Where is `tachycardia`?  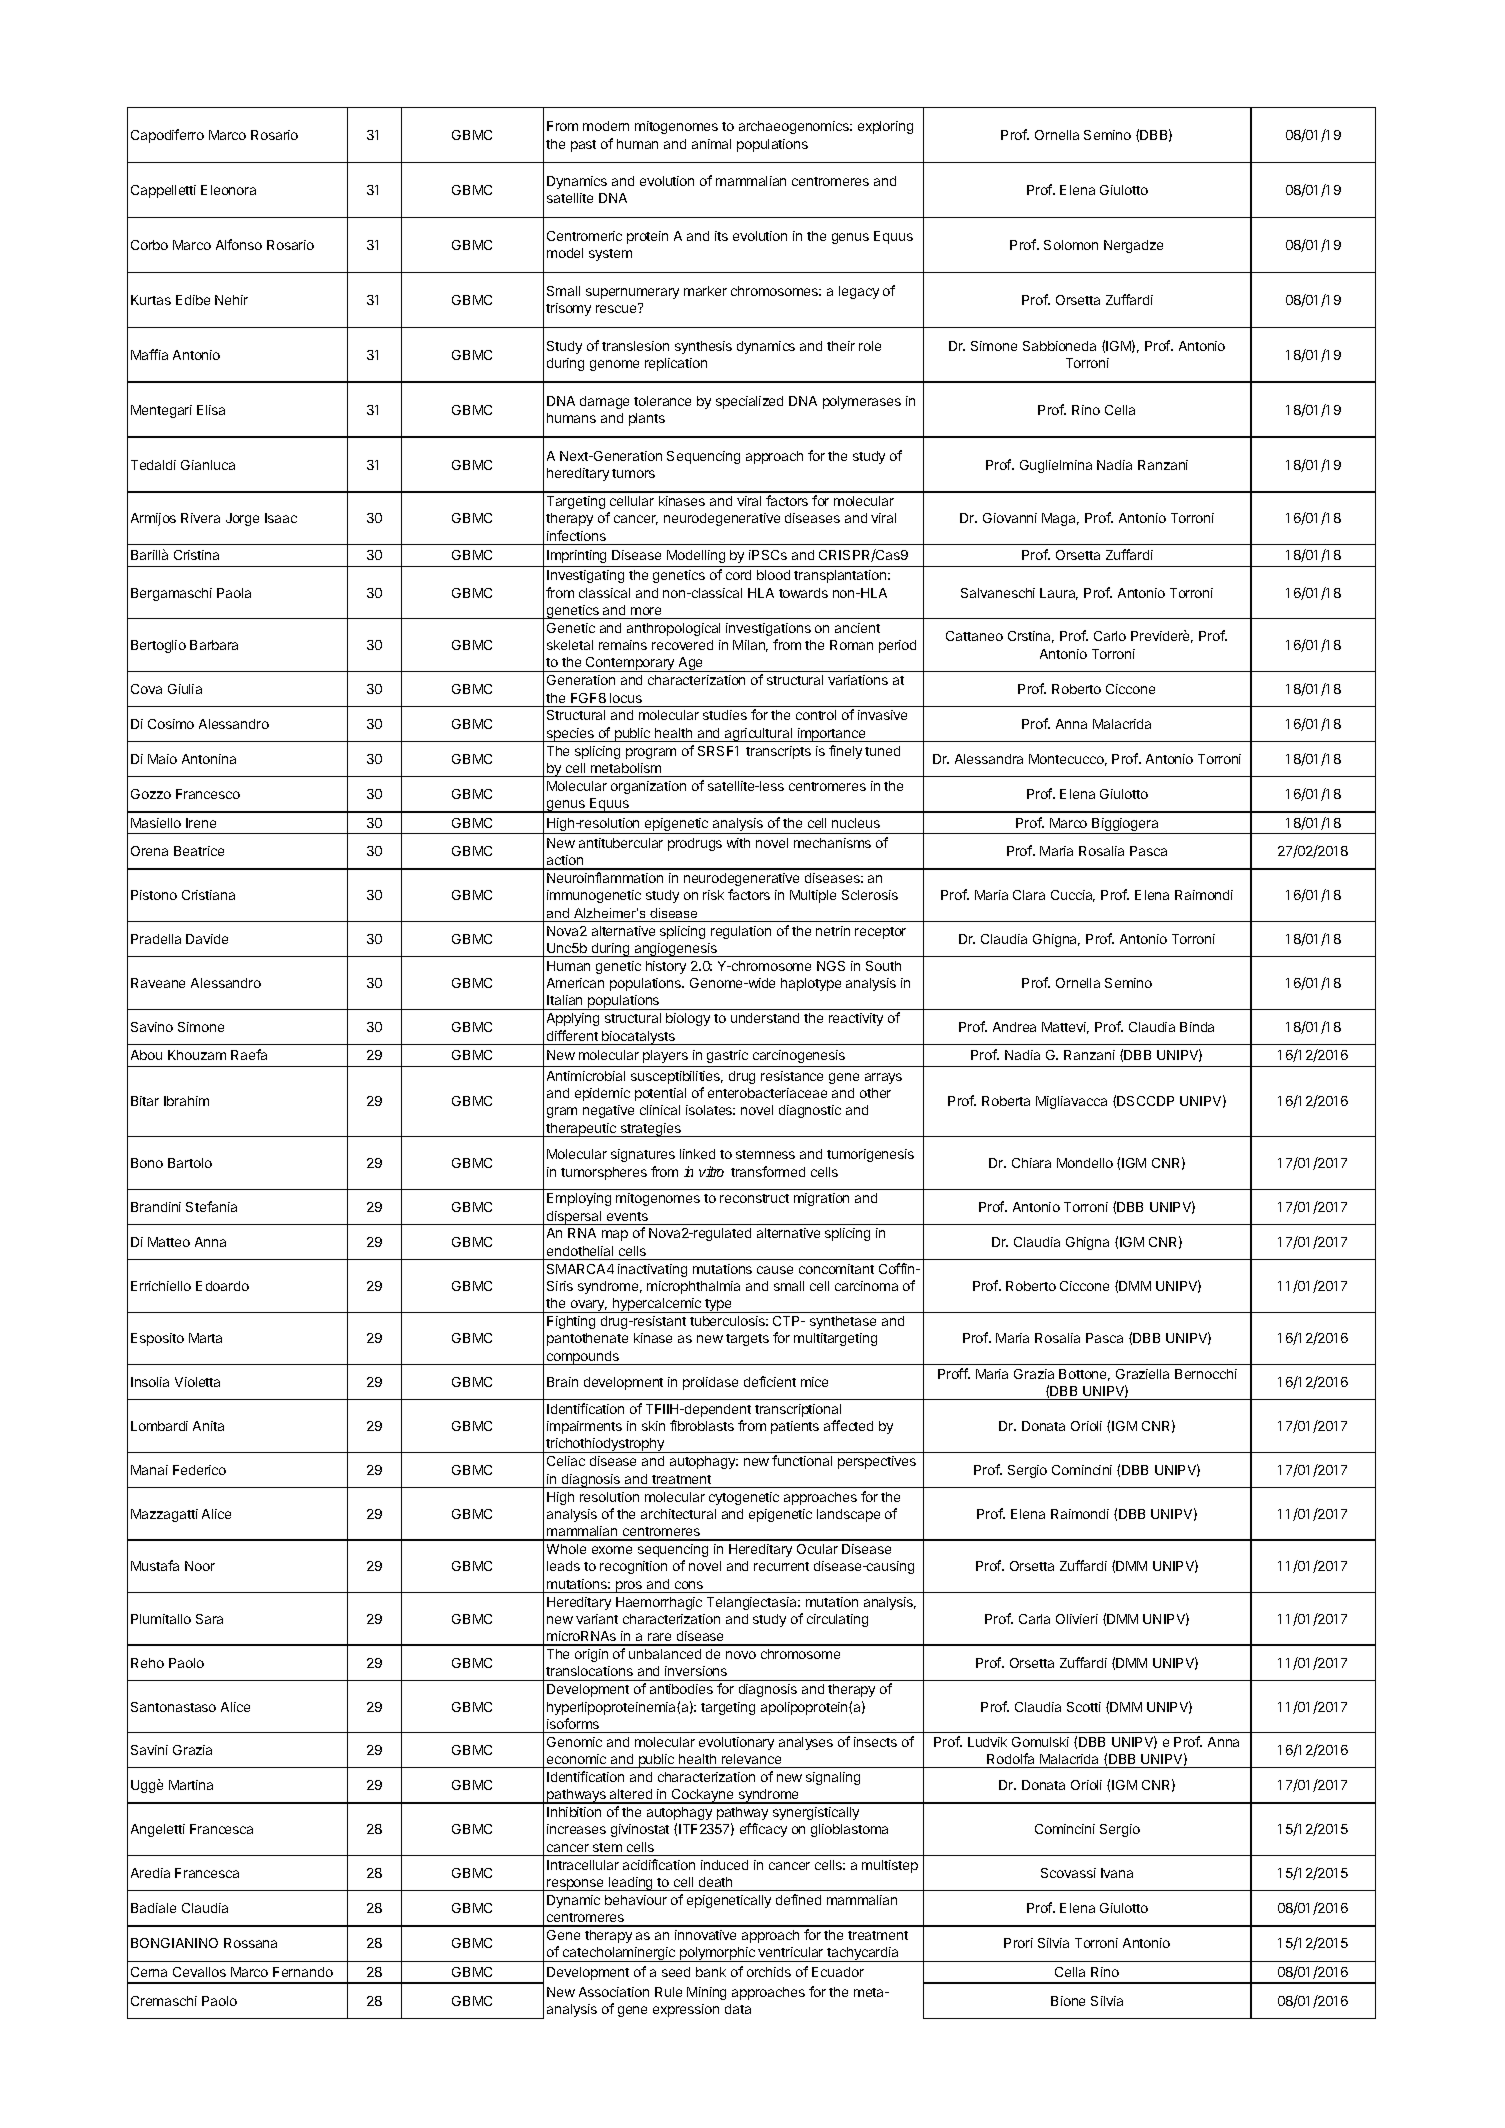 tachycardia is located at coordinates (863, 1954).
